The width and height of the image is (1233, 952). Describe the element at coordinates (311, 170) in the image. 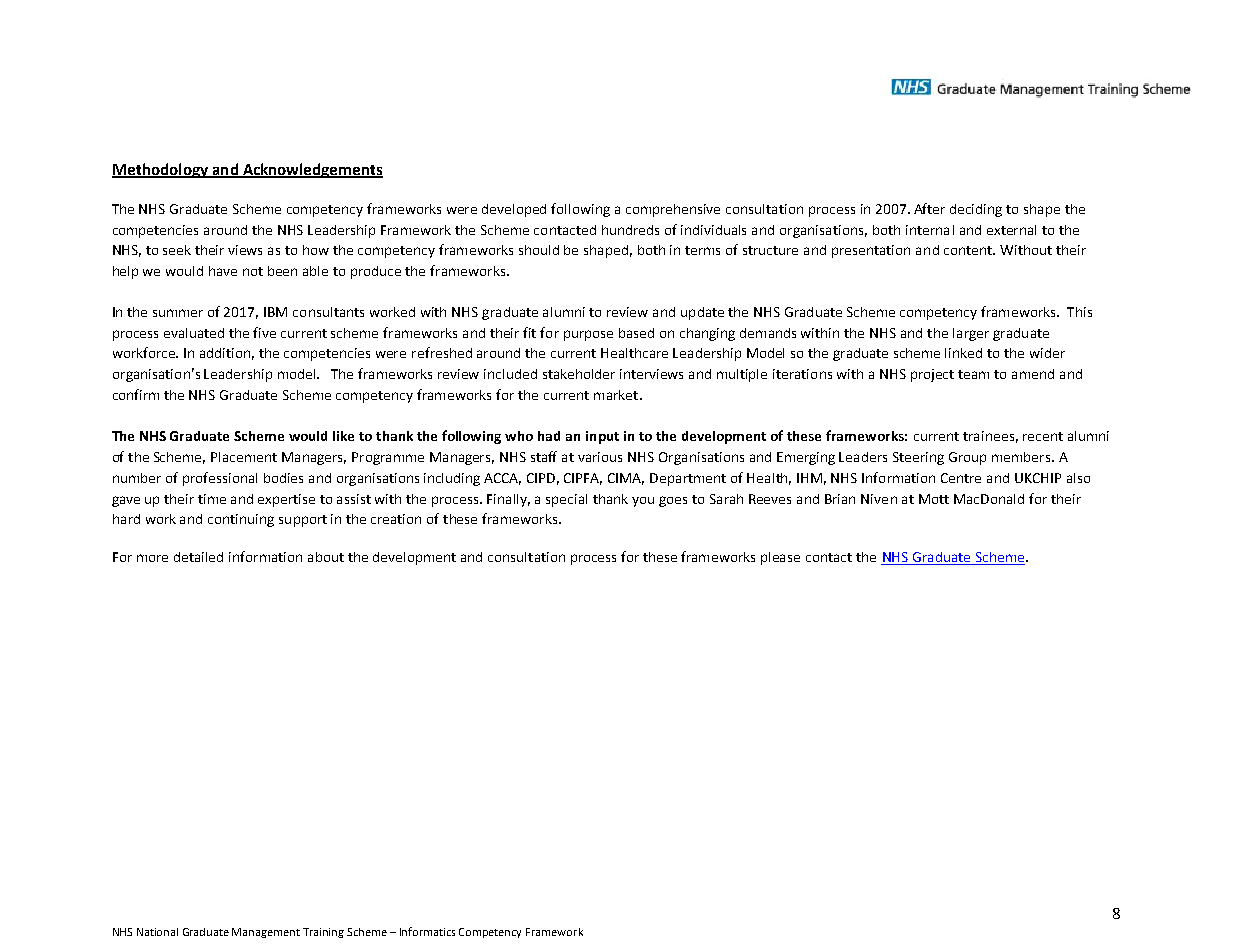

I see `Acknowledgements` at that location.
